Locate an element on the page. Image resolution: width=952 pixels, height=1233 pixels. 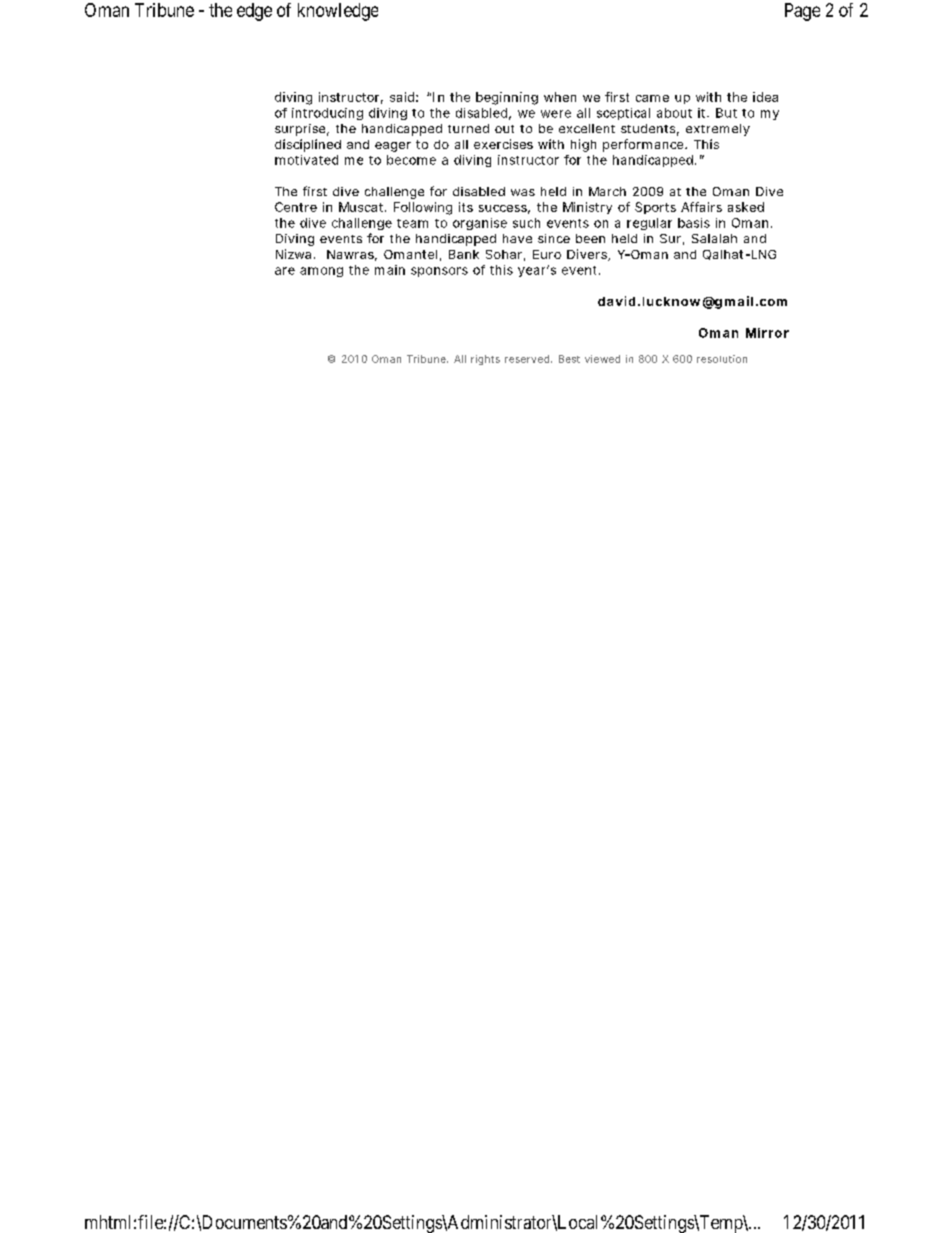
high is located at coordinates (583, 145).
